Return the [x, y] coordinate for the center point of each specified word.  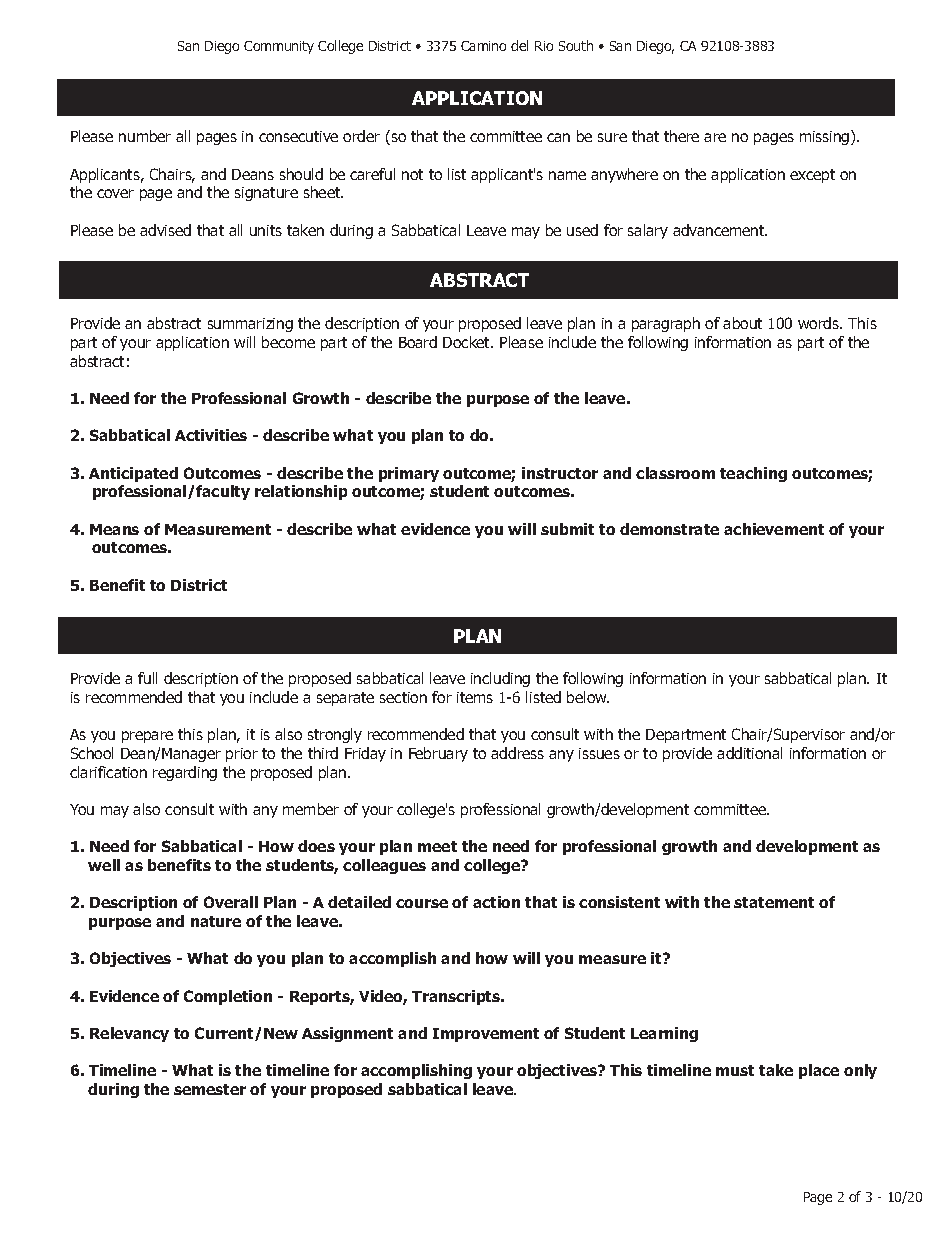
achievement [774, 529]
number [145, 136]
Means [114, 529]
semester [210, 1089]
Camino [483, 46]
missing [826, 137]
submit [567, 529]
